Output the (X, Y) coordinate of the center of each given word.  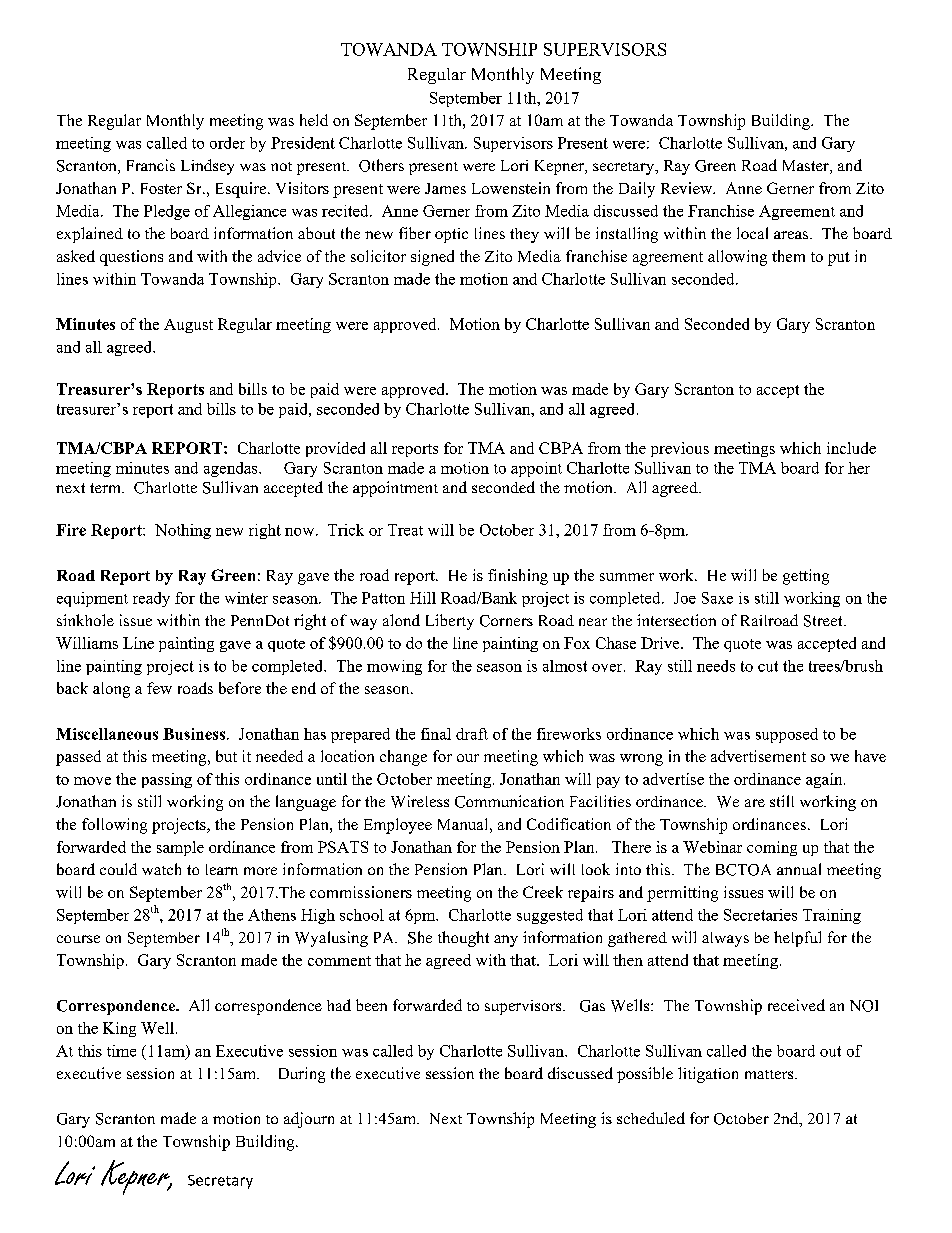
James (445, 188)
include (851, 448)
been (371, 1005)
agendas (232, 469)
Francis (151, 165)
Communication (509, 801)
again (825, 780)
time (121, 1051)
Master (807, 167)
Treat (405, 530)
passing (167, 780)
